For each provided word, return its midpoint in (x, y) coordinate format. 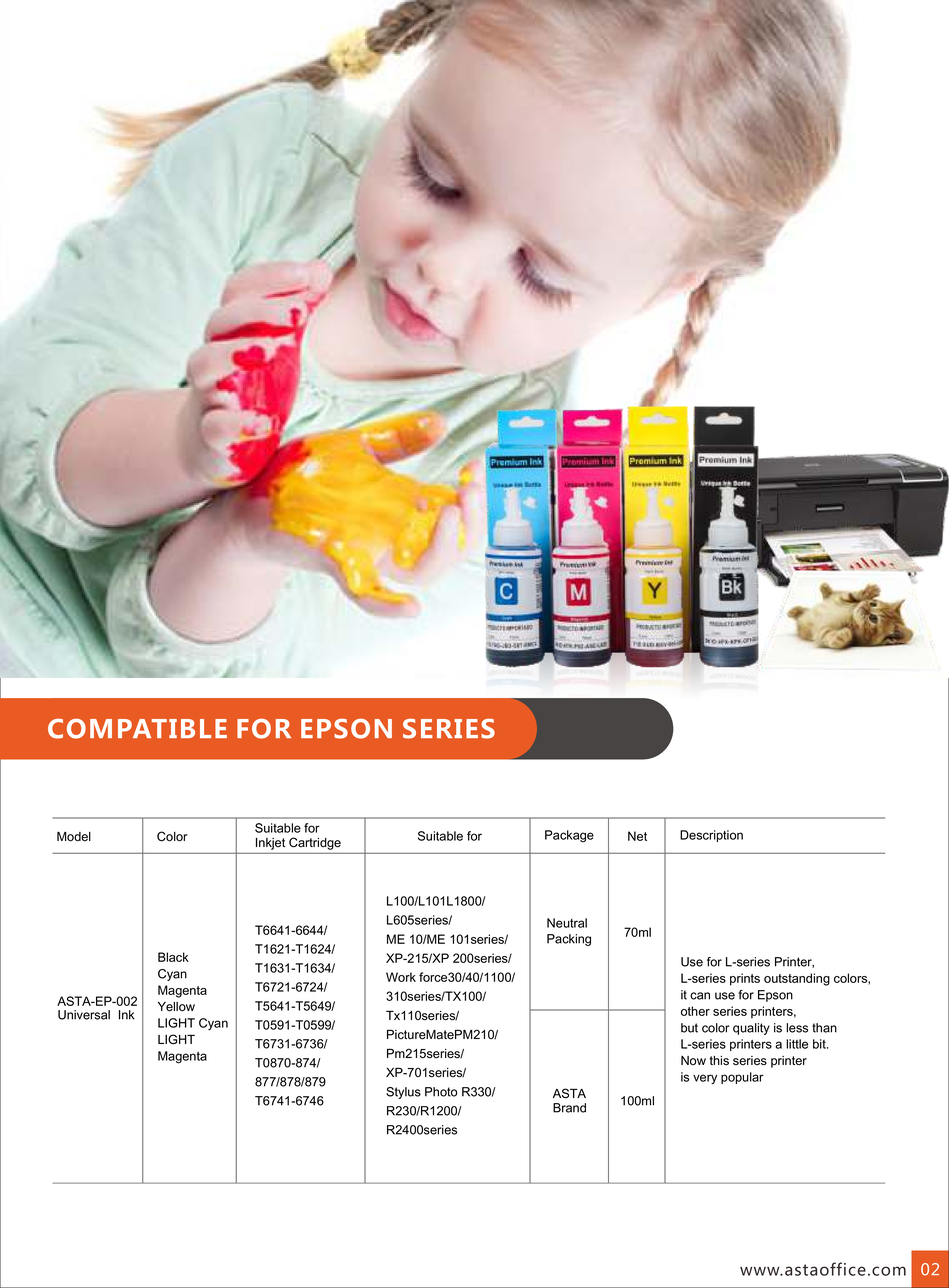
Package (569, 836)
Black (173, 957)
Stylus (403, 1093)
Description (711, 836)
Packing (569, 940)
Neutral (567, 923)
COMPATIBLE (137, 729)
